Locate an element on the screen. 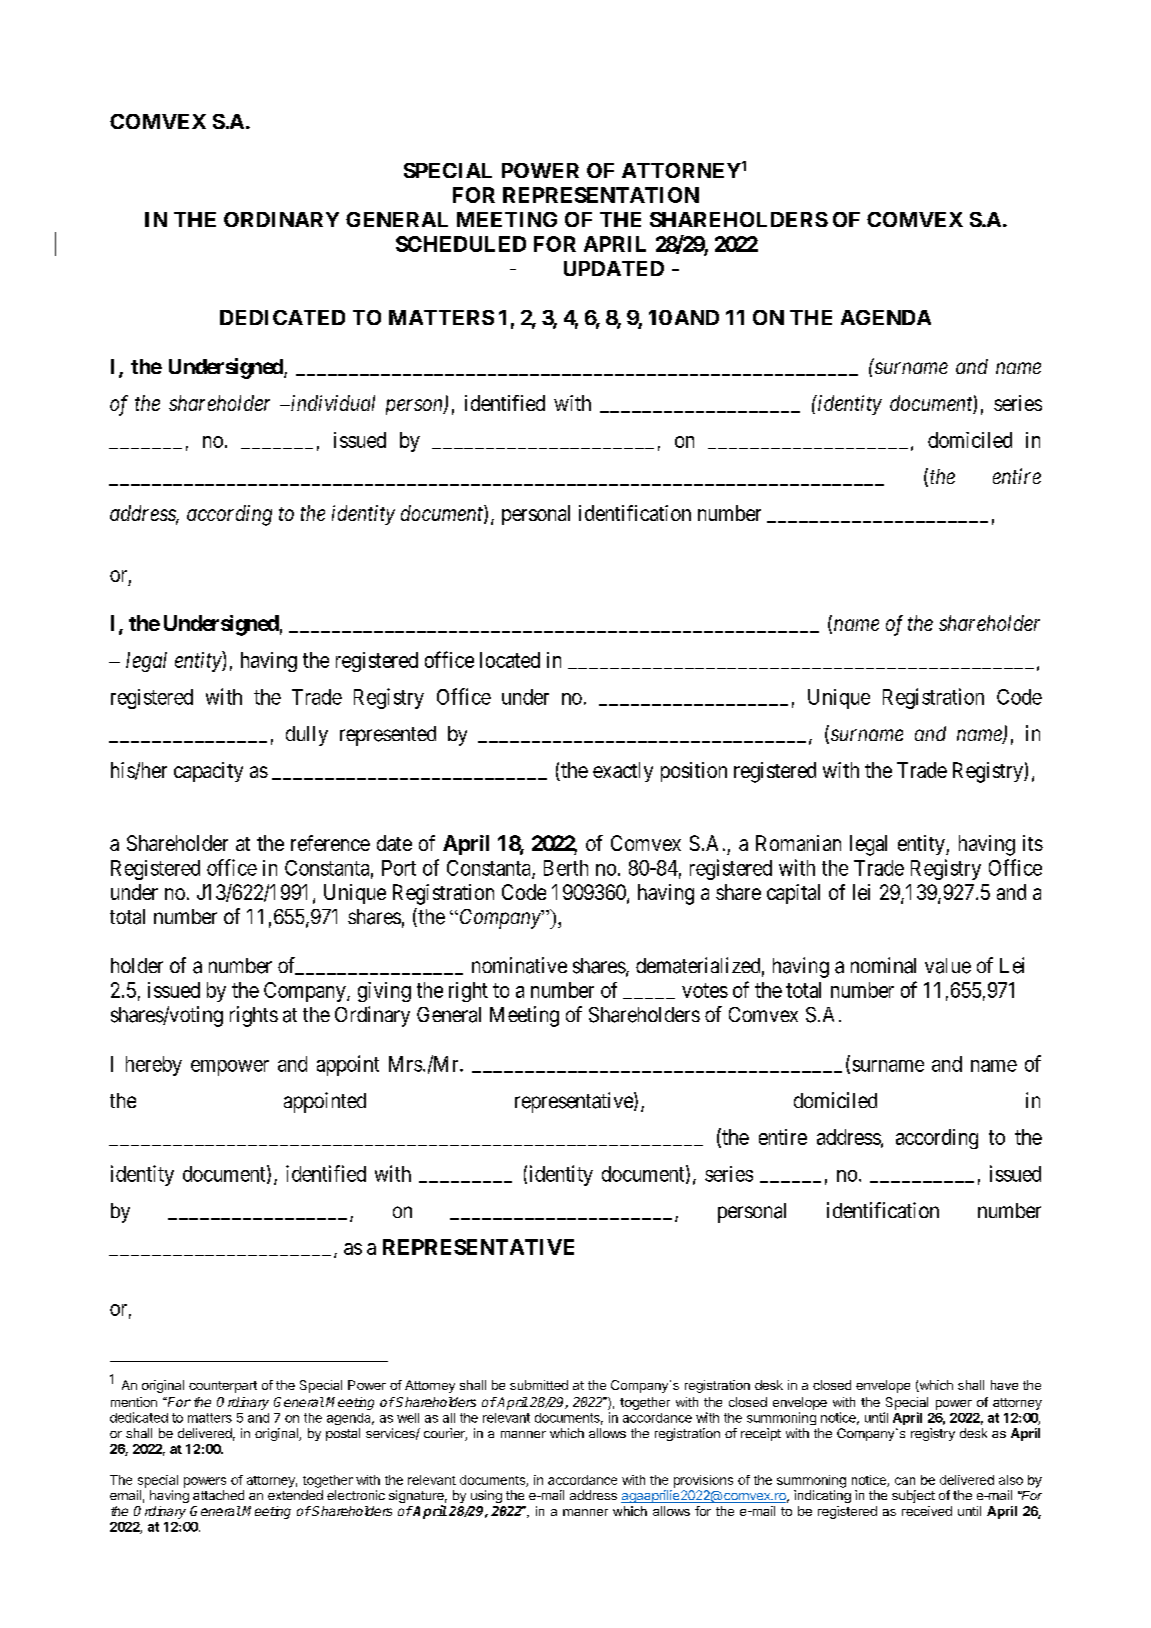 Image resolution: width=1151 pixels, height=1628 pixels. SCHEDULED is located at coordinates (461, 244).
